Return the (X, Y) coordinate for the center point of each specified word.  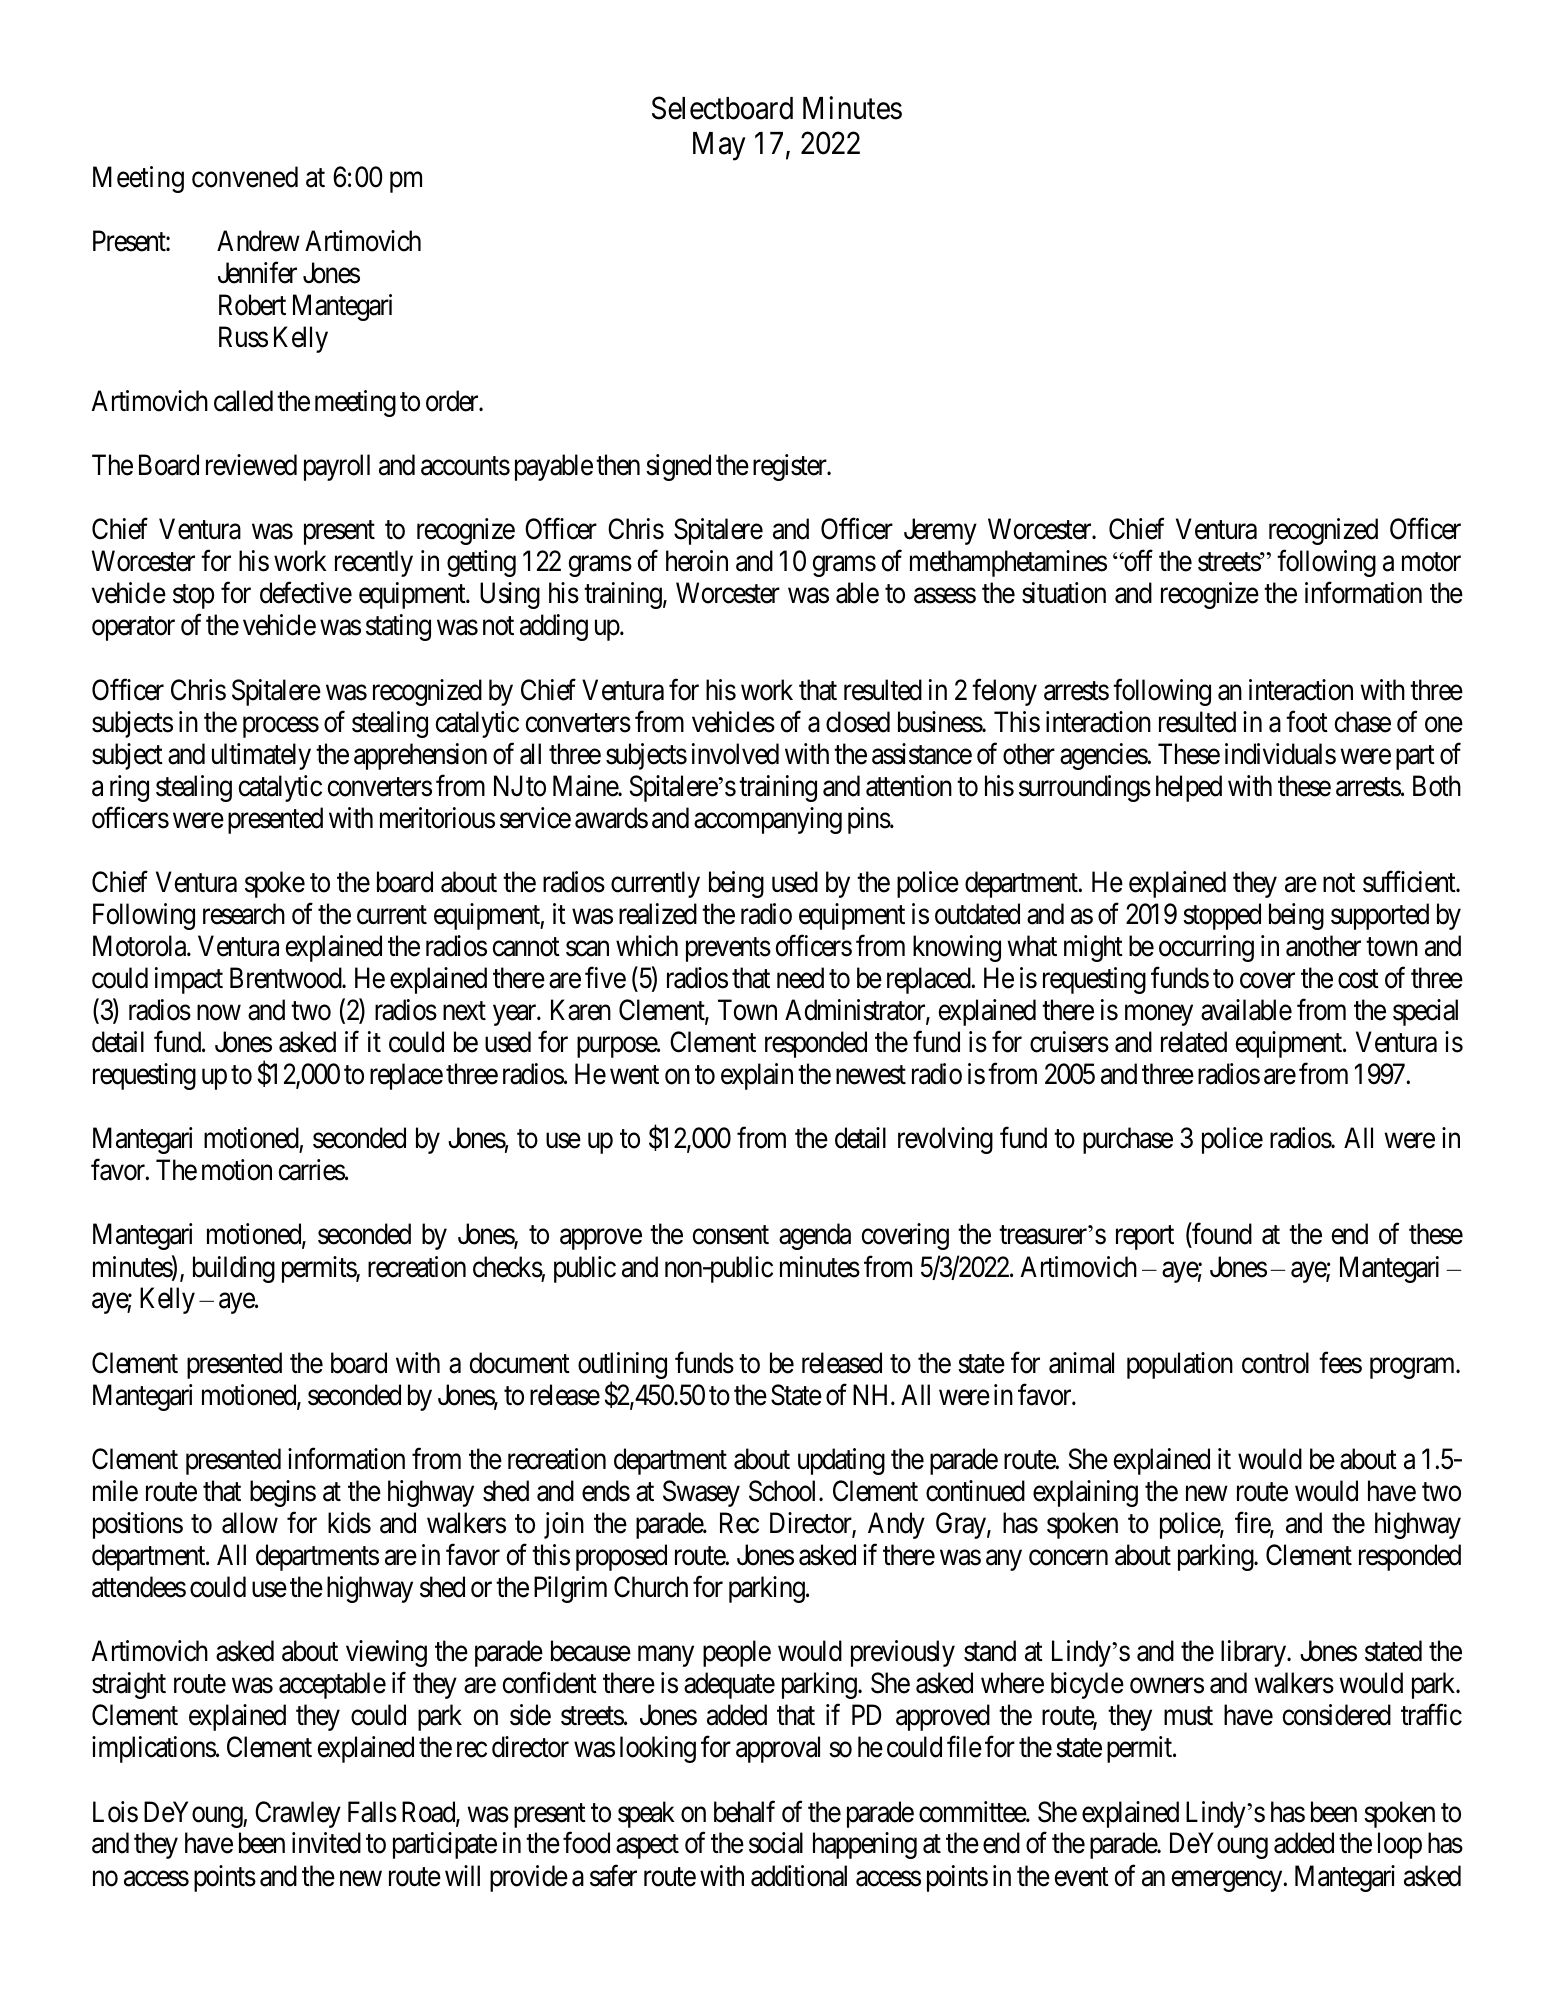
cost (1358, 979)
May (719, 146)
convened (245, 177)
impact (189, 980)
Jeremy (940, 532)
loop (1400, 1845)
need (800, 978)
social (776, 1843)
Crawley (298, 1814)
